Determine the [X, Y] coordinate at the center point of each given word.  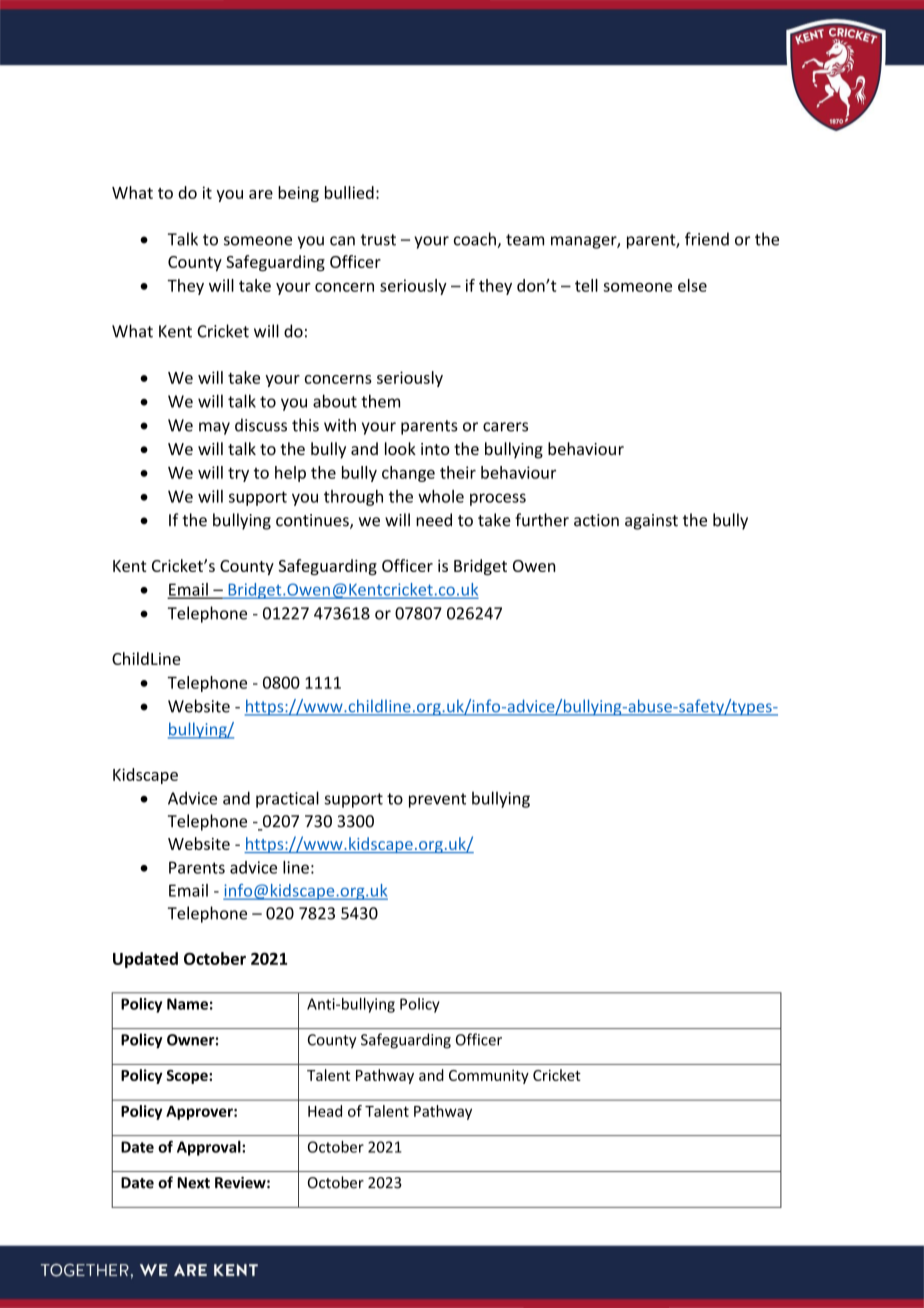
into [435, 449]
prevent [437, 800]
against [651, 522]
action [596, 520]
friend [707, 239]
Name [187, 1004]
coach [476, 240]
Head [325, 1111]
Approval [210, 1148]
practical [287, 799]
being [298, 194]
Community [489, 1077]
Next [193, 1183]
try [238, 474]
